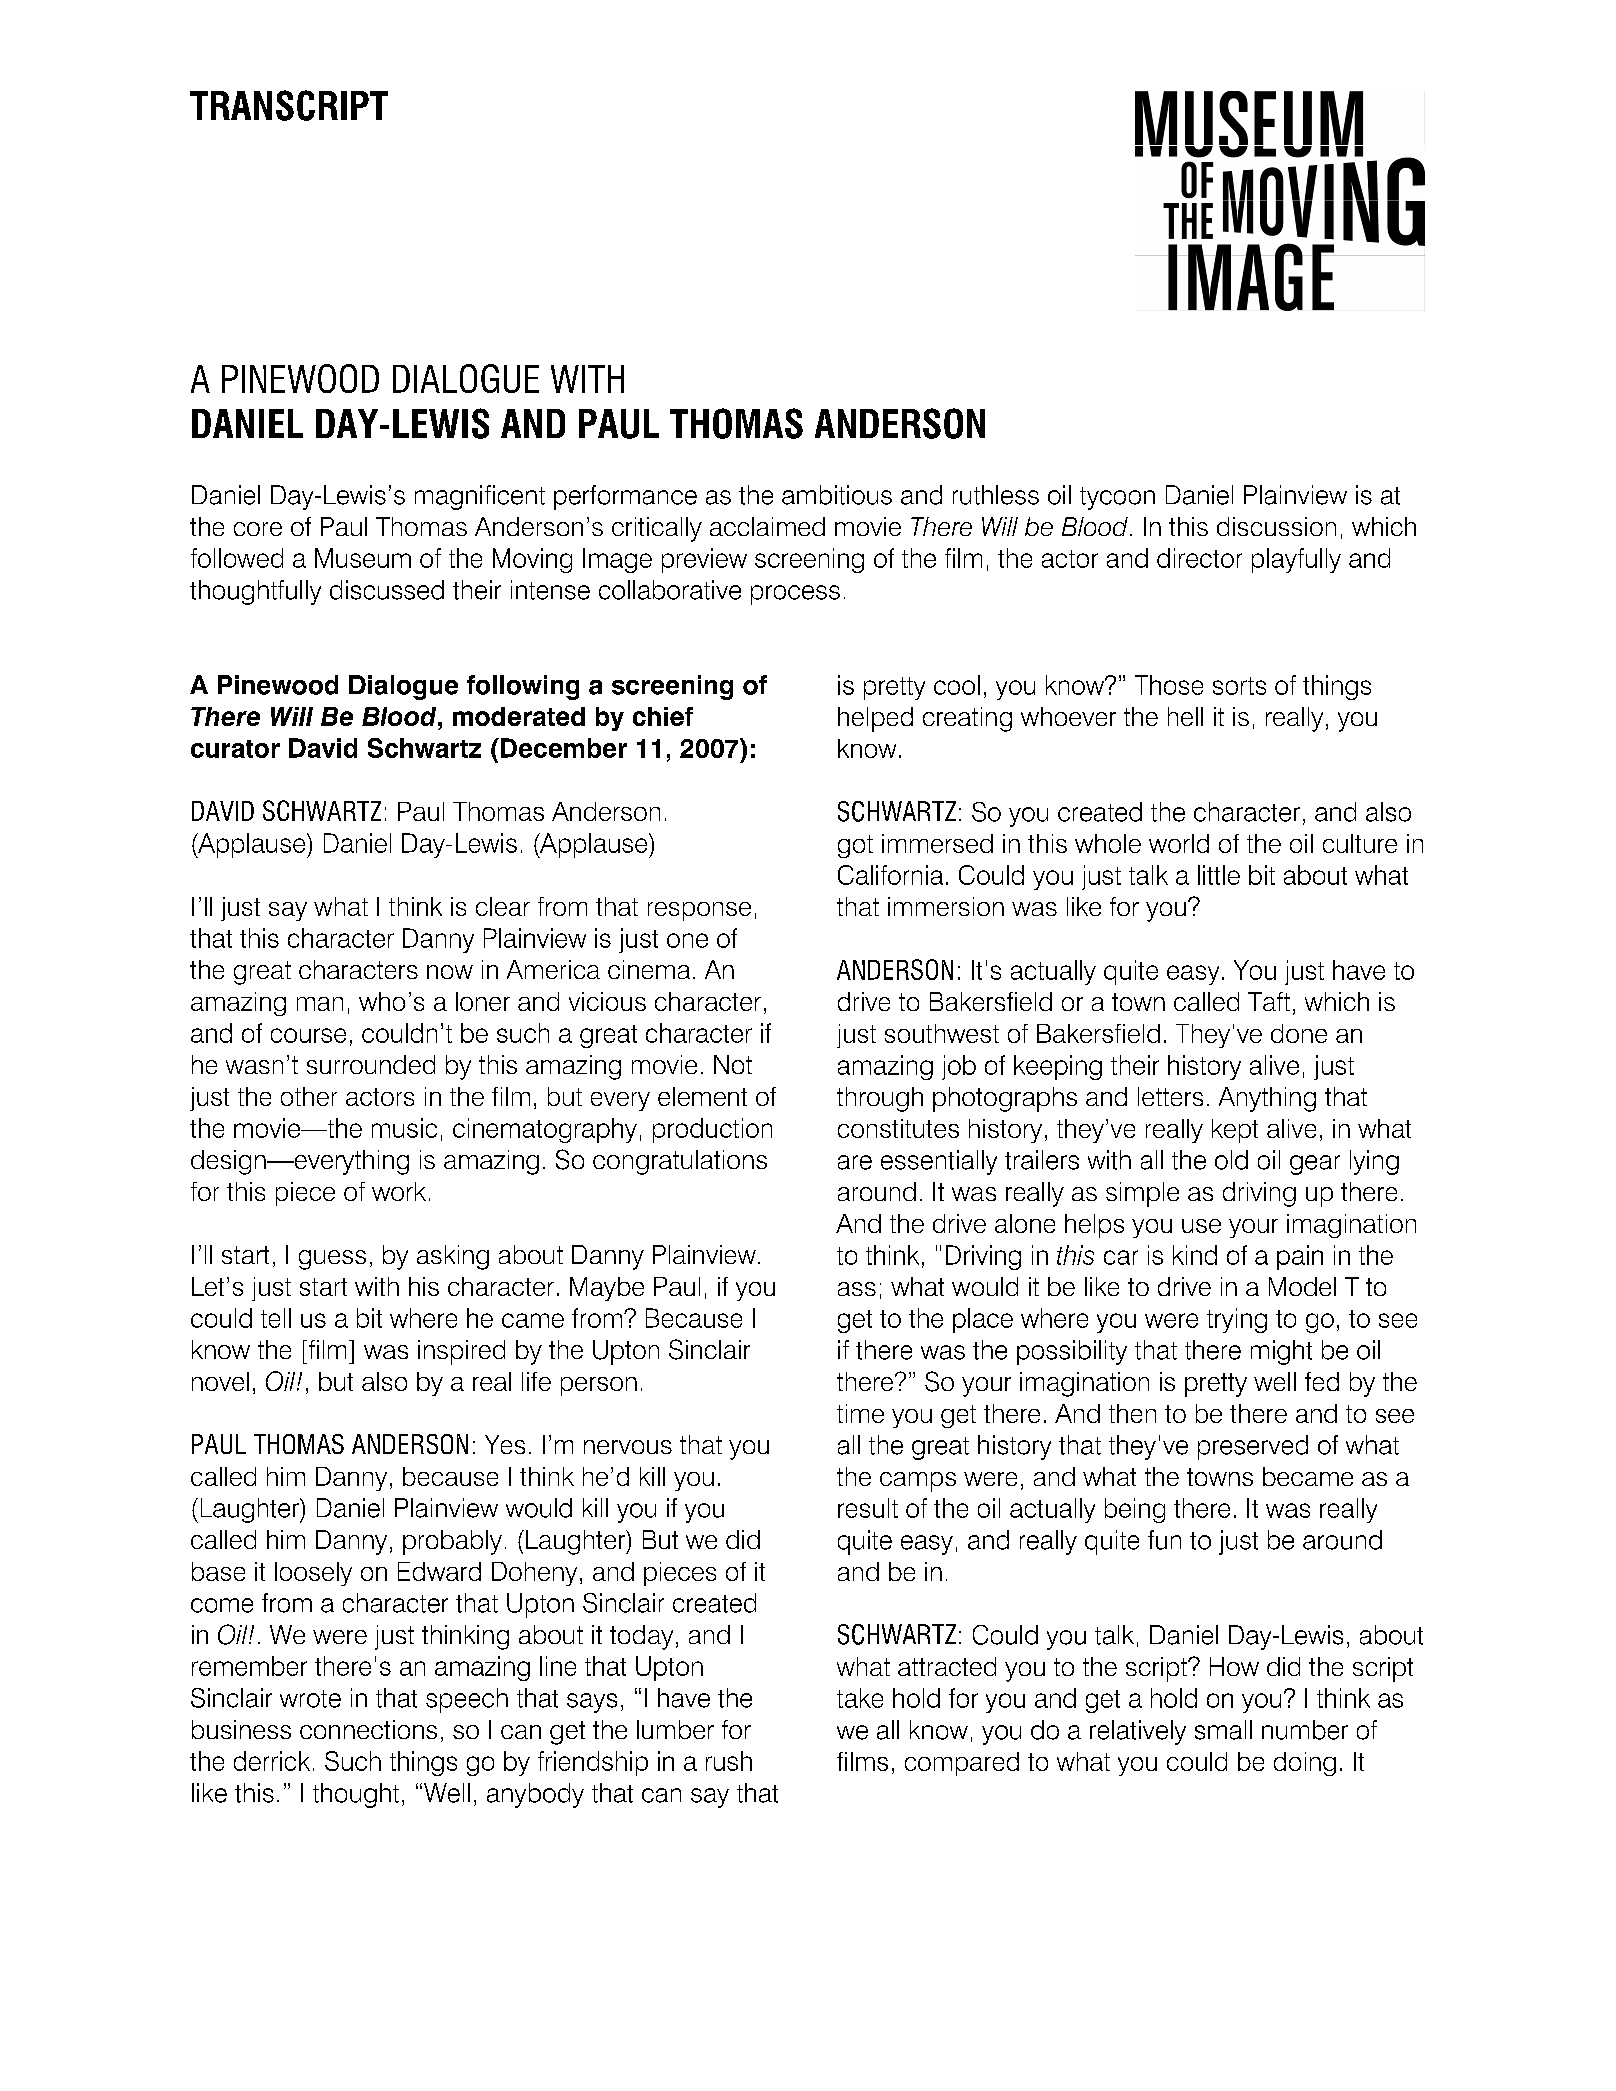  What do you see at coordinates (404, 1128) in the document?
I see `music` at bounding box center [404, 1128].
